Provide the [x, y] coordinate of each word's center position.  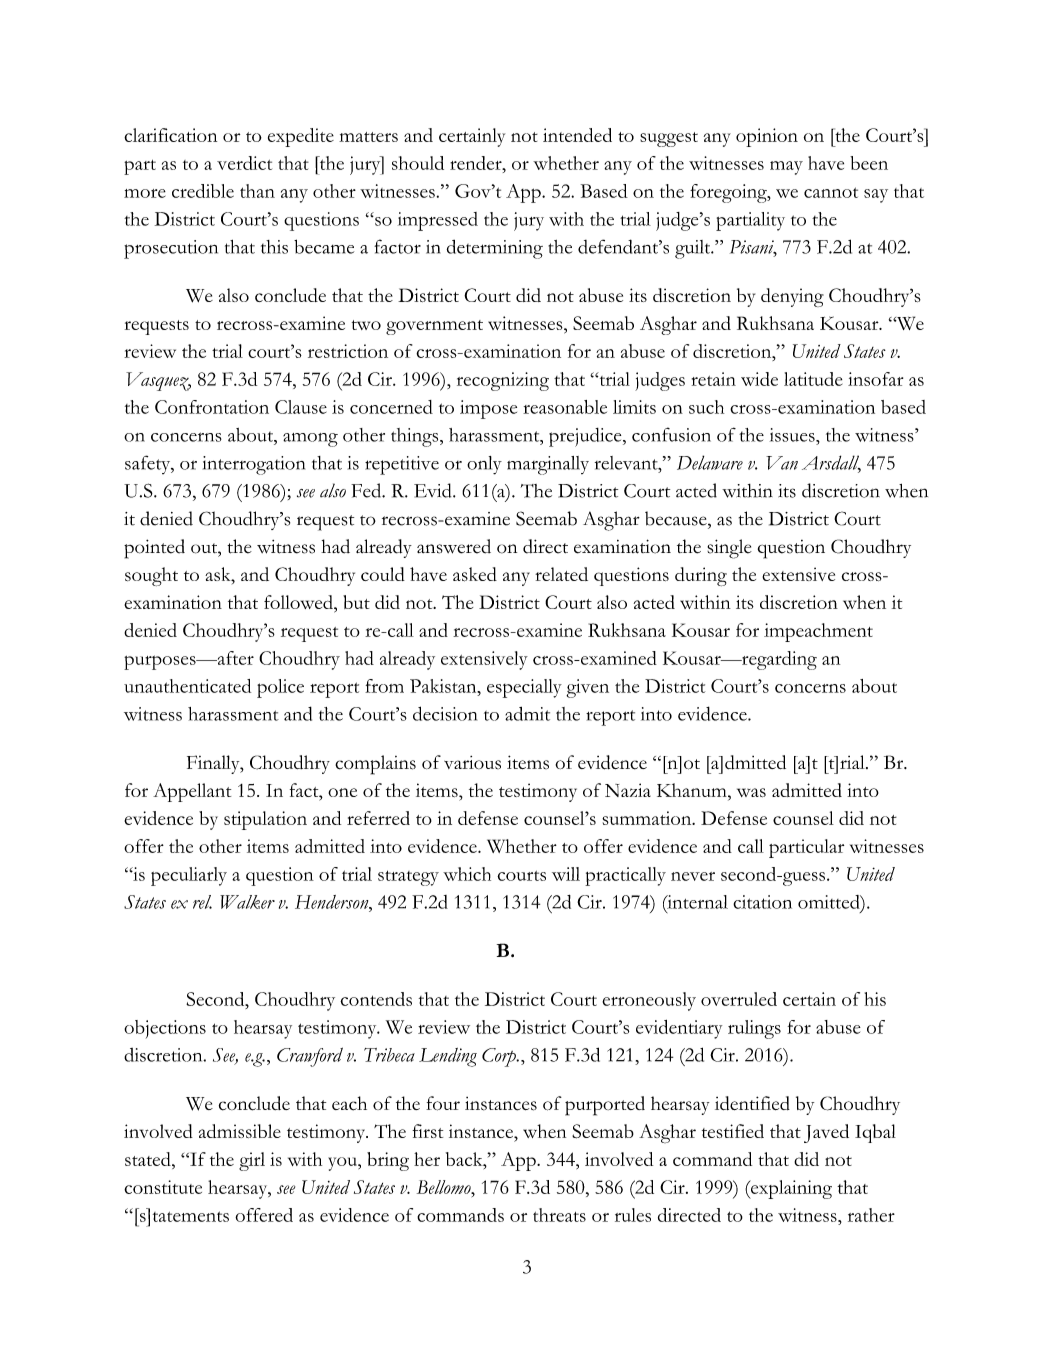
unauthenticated [187, 686]
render [477, 163]
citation [762, 902]
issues [793, 435]
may [786, 168]
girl [252, 1161]
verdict [244, 163]
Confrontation [212, 407]
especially [524, 688]
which [467, 874]
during [701, 576]
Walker [247, 902]
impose [488, 409]
